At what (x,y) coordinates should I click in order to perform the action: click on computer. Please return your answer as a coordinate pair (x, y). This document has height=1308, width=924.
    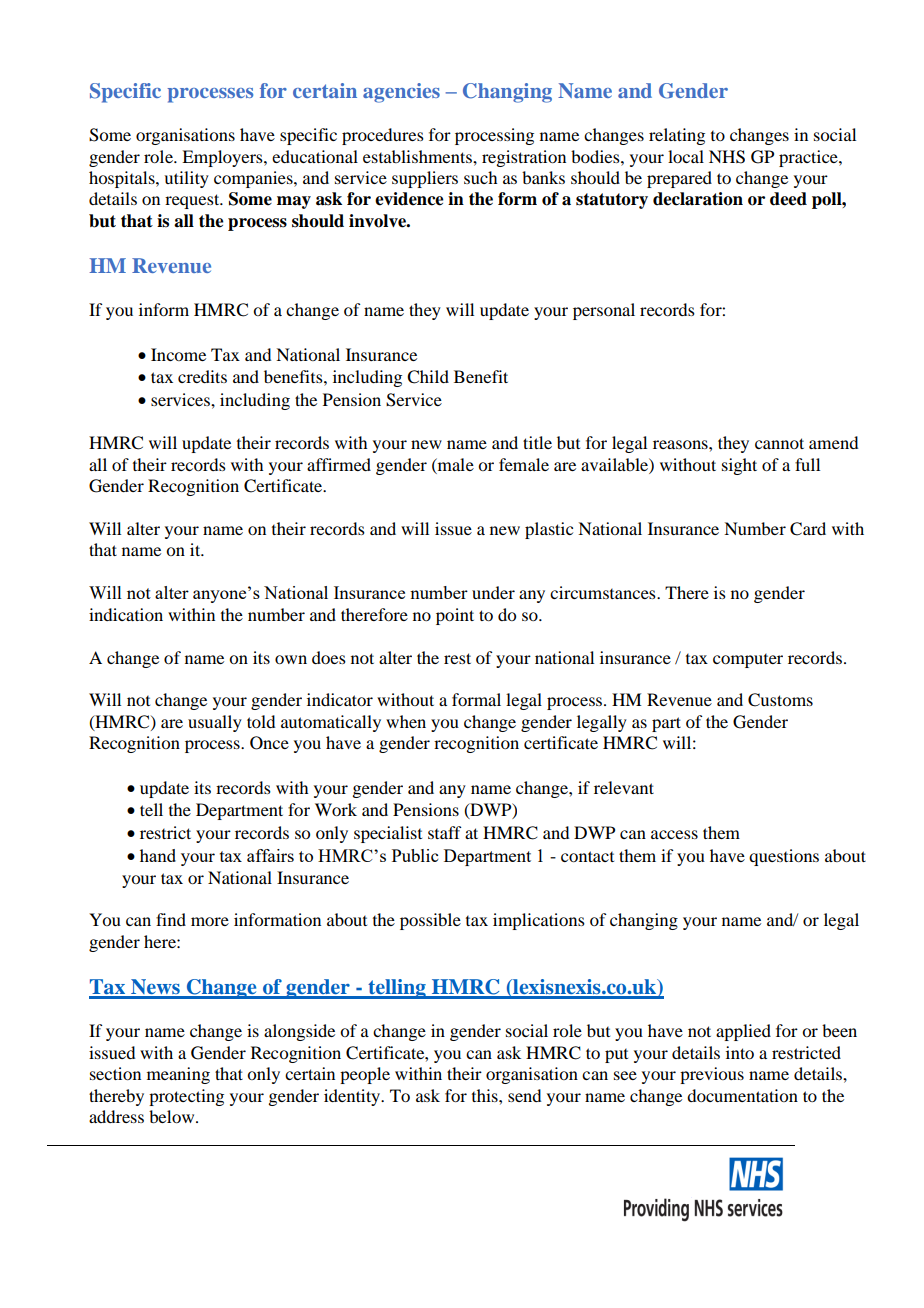
    Looking at the image, I should click on (748, 661).
